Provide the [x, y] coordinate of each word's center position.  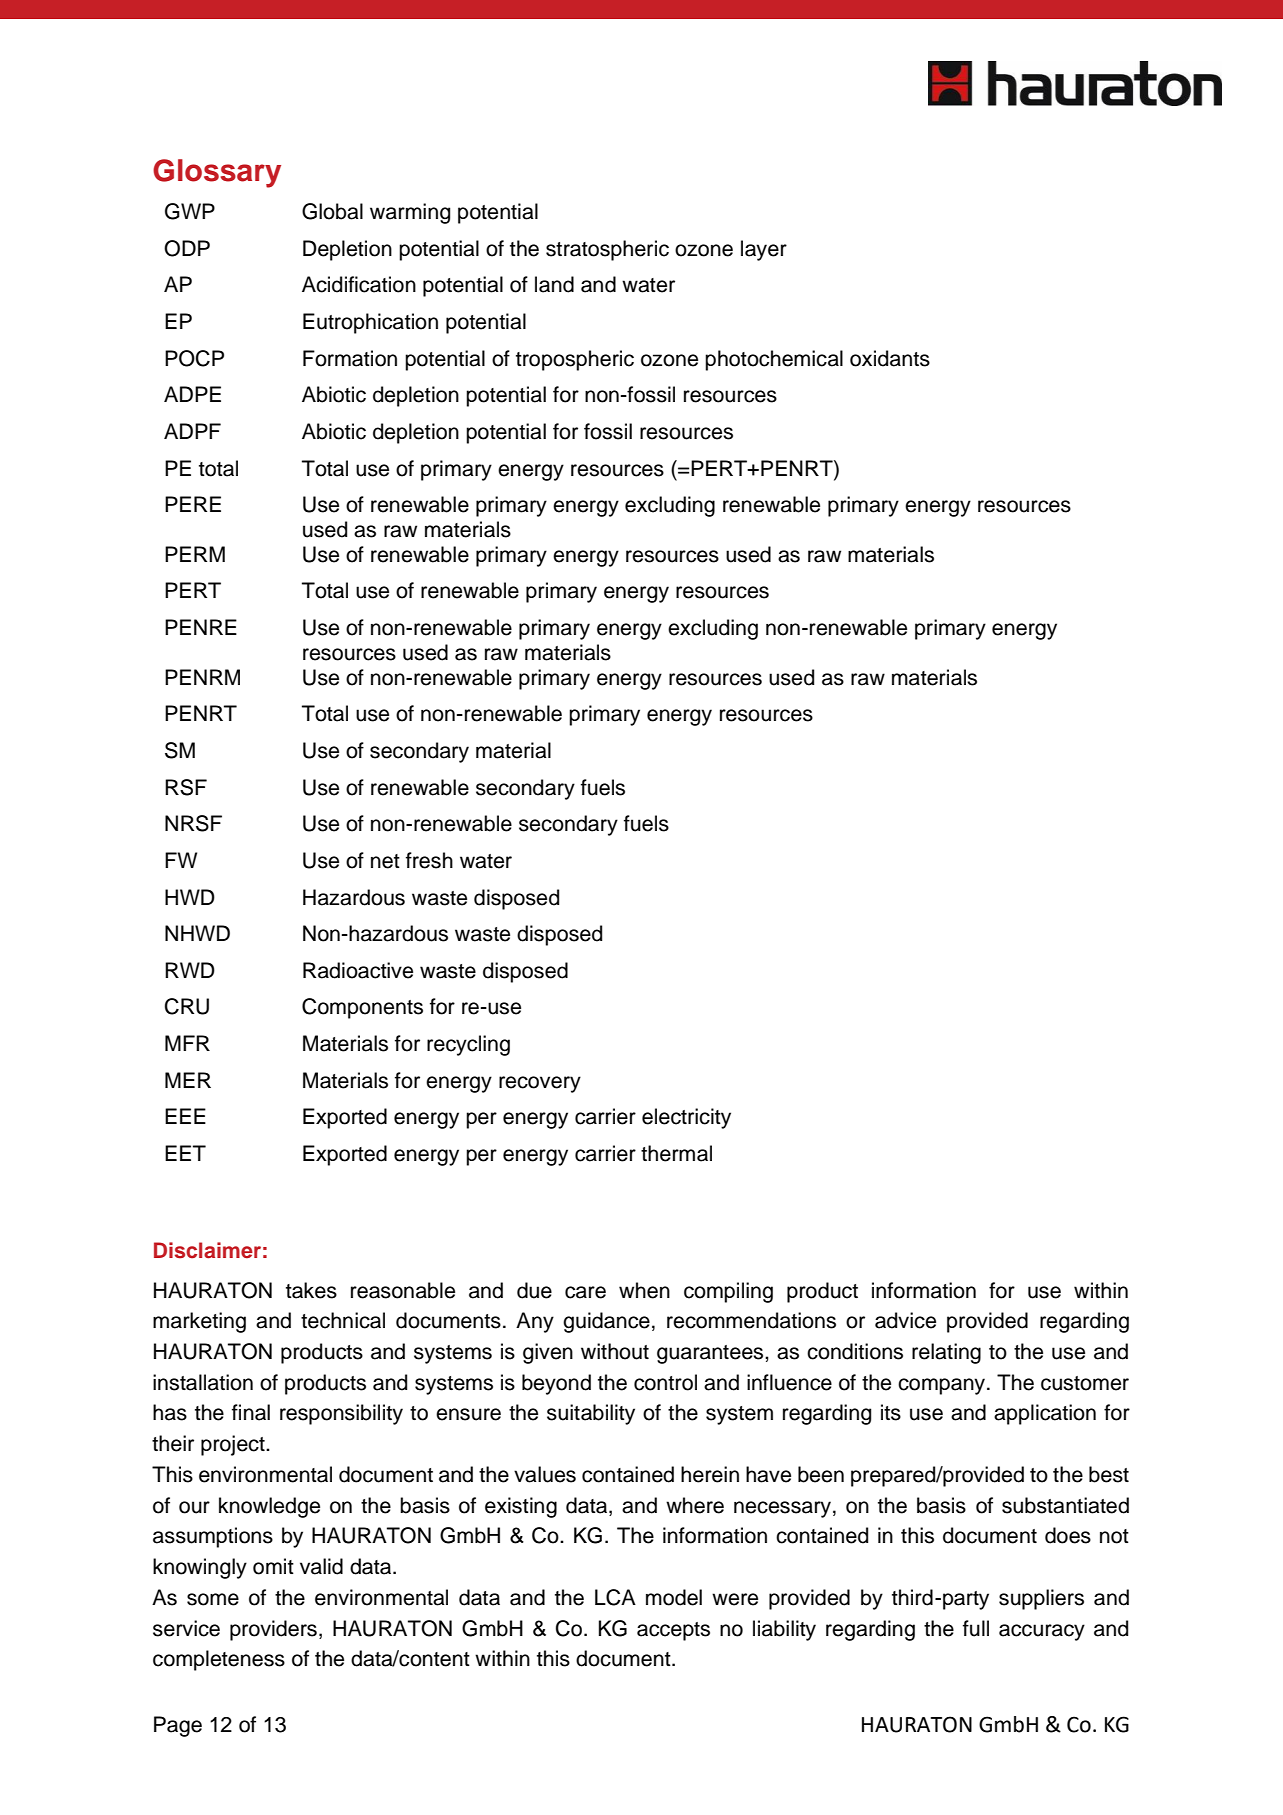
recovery [540, 1084]
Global [332, 211]
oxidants [890, 358]
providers [273, 1630]
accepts [673, 1631]
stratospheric [607, 250]
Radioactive [358, 970]
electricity [686, 1118]
